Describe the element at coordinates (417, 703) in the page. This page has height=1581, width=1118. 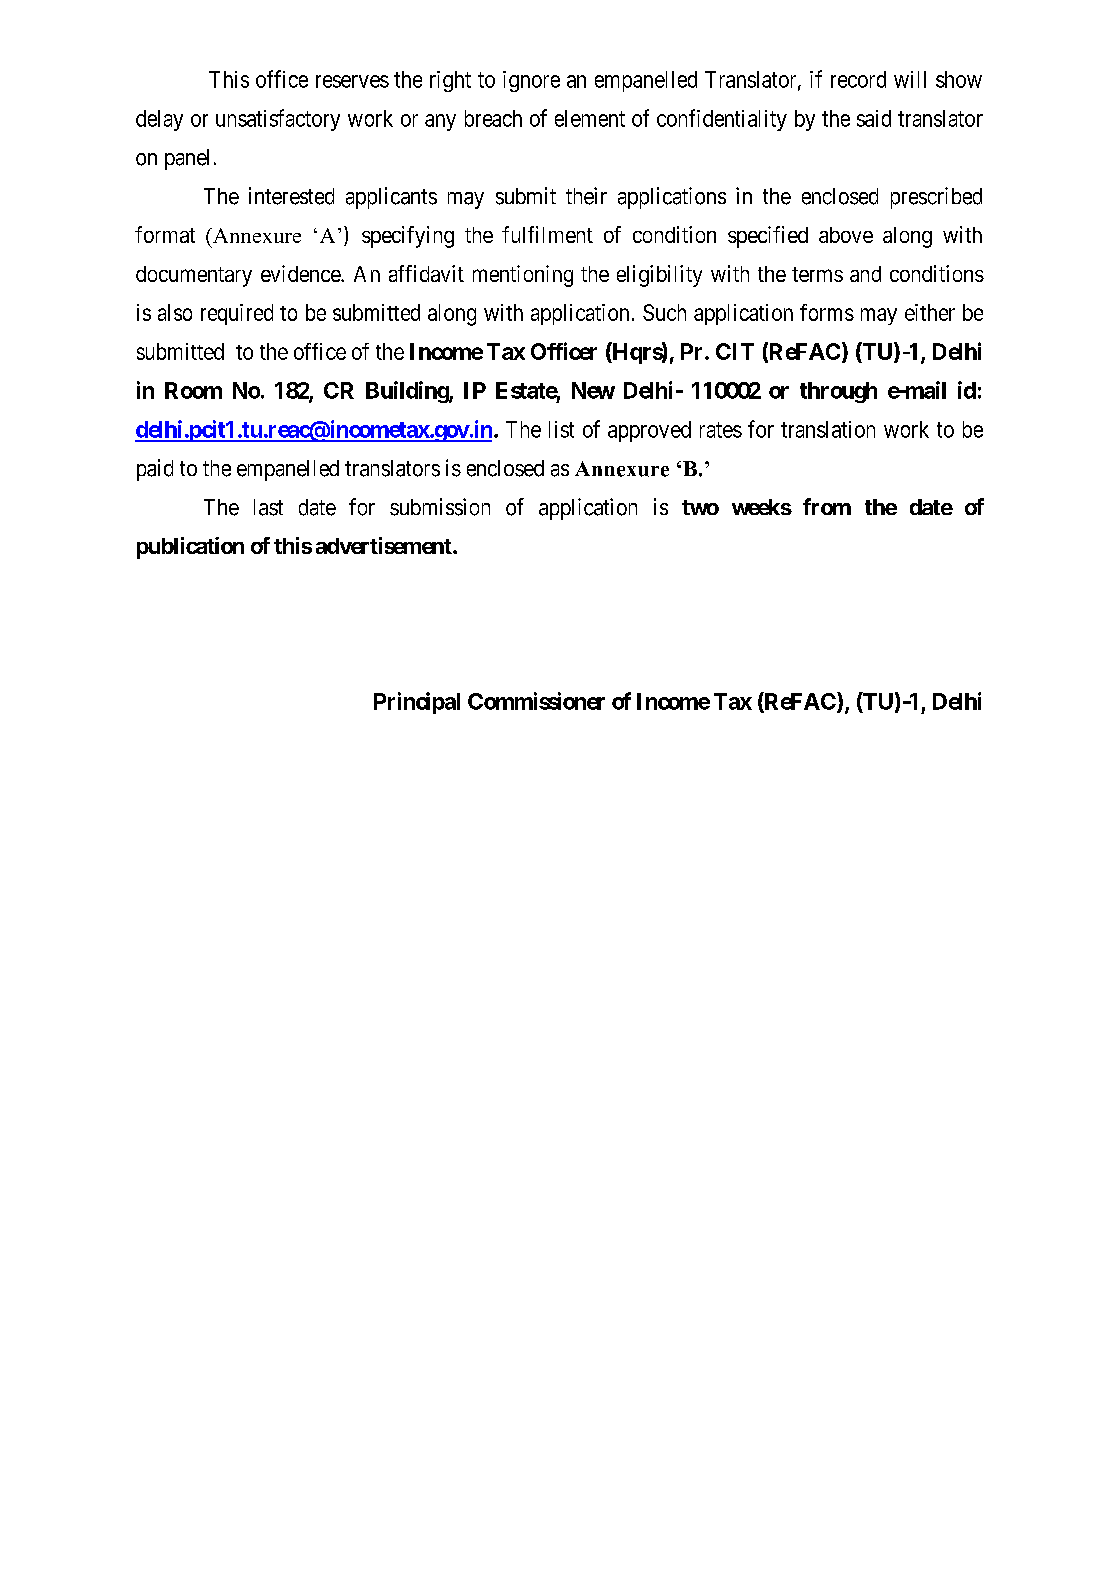
I see `Principal` at that location.
